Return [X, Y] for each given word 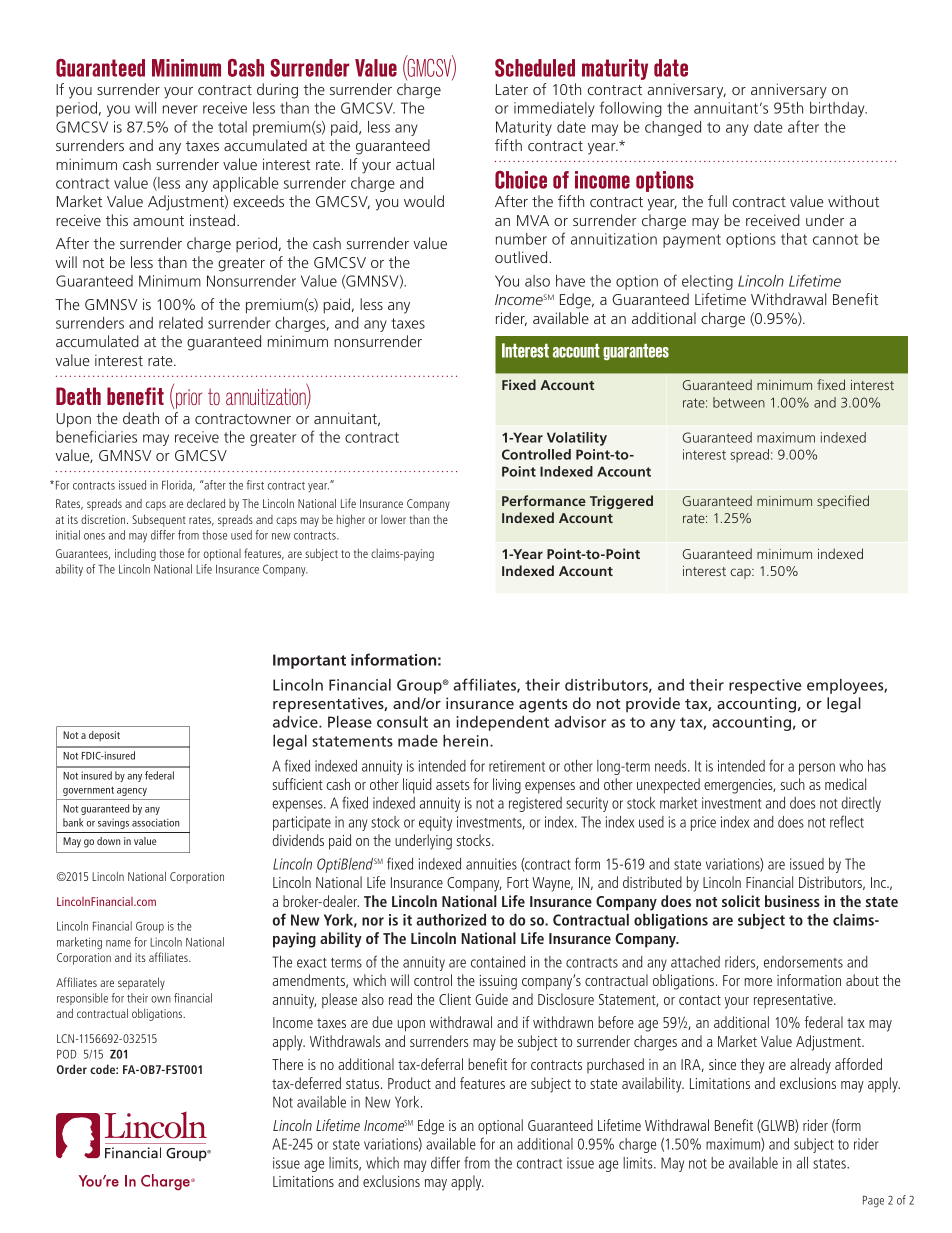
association [155, 822]
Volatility [577, 439]
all [802, 1163]
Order [72, 1069]
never [180, 109]
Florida [178, 485]
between [739, 402]
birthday [838, 109]
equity [435, 823]
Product [409, 1083]
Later [512, 89]
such [792, 784]
